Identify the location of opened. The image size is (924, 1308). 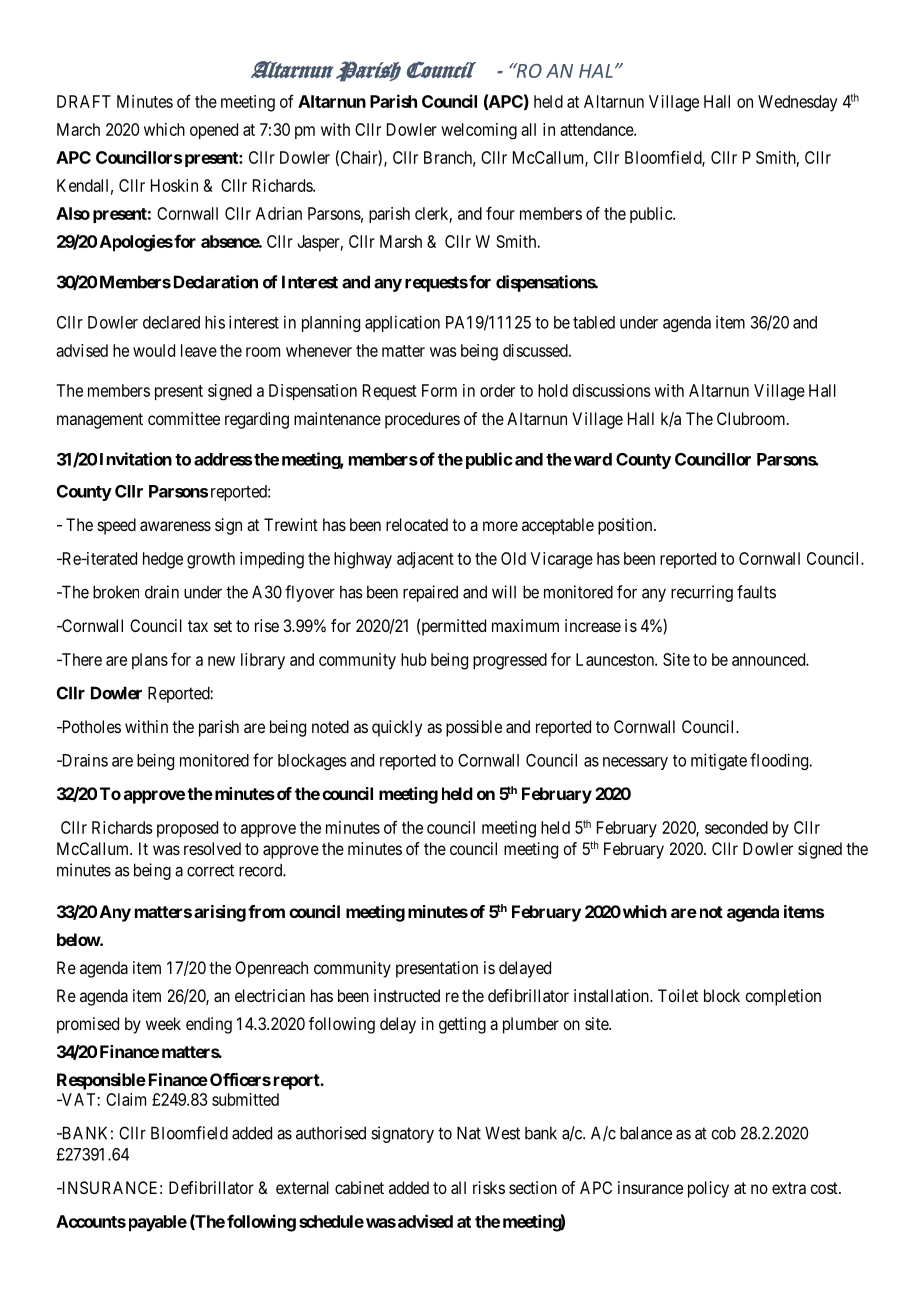
(214, 131).
